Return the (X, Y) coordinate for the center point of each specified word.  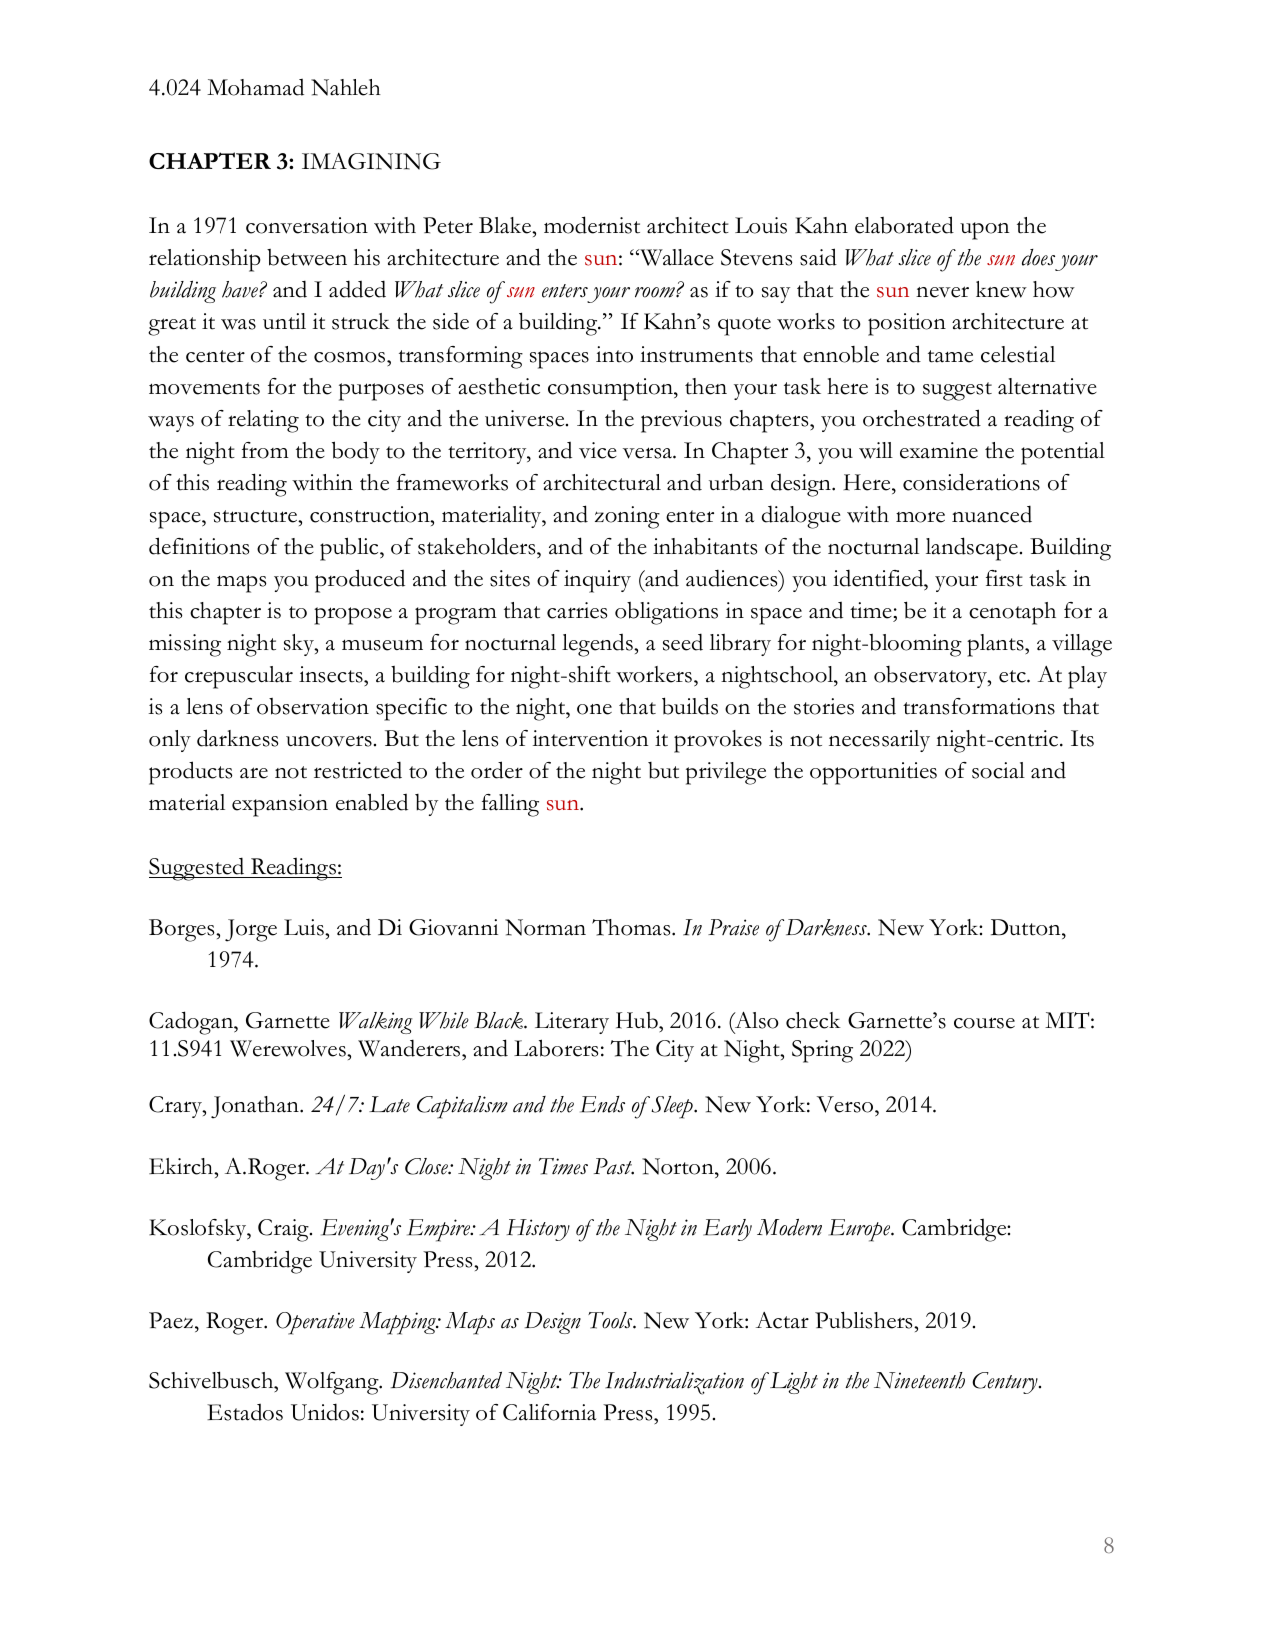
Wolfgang (333, 1383)
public (350, 549)
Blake (506, 225)
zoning (627, 517)
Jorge (251, 930)
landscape (972, 549)
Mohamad (255, 87)
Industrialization (674, 1383)
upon (984, 231)
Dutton (1027, 927)
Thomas (632, 927)
